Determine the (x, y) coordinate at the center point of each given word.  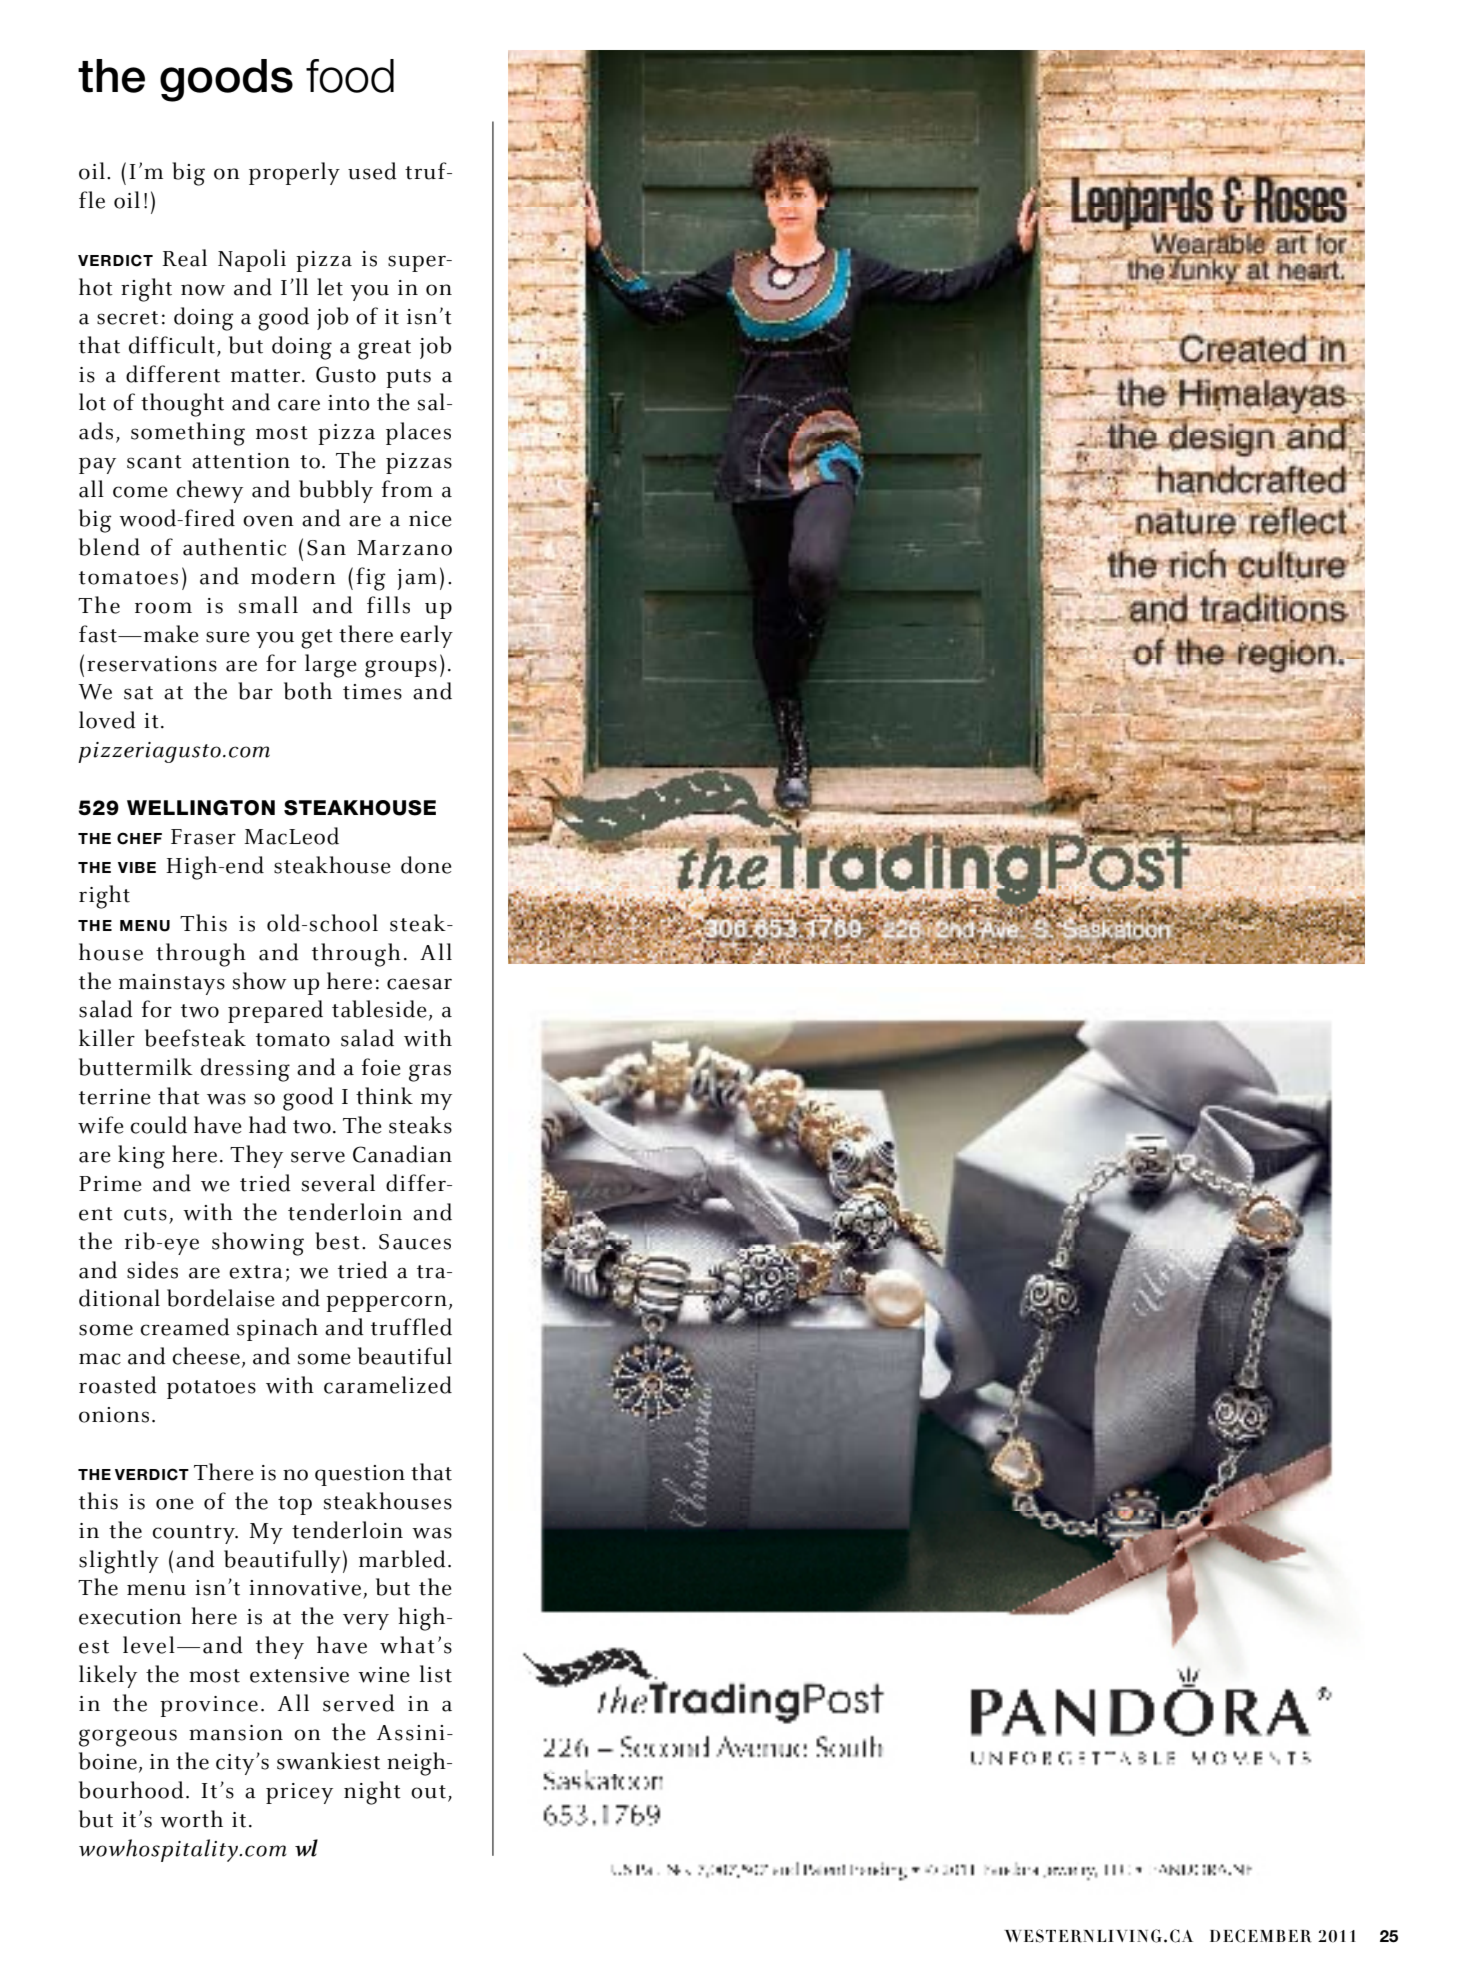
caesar (419, 984)
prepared (275, 1011)
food (350, 76)
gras (430, 1073)
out (428, 1792)
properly (294, 173)
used (372, 171)
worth (191, 1819)
